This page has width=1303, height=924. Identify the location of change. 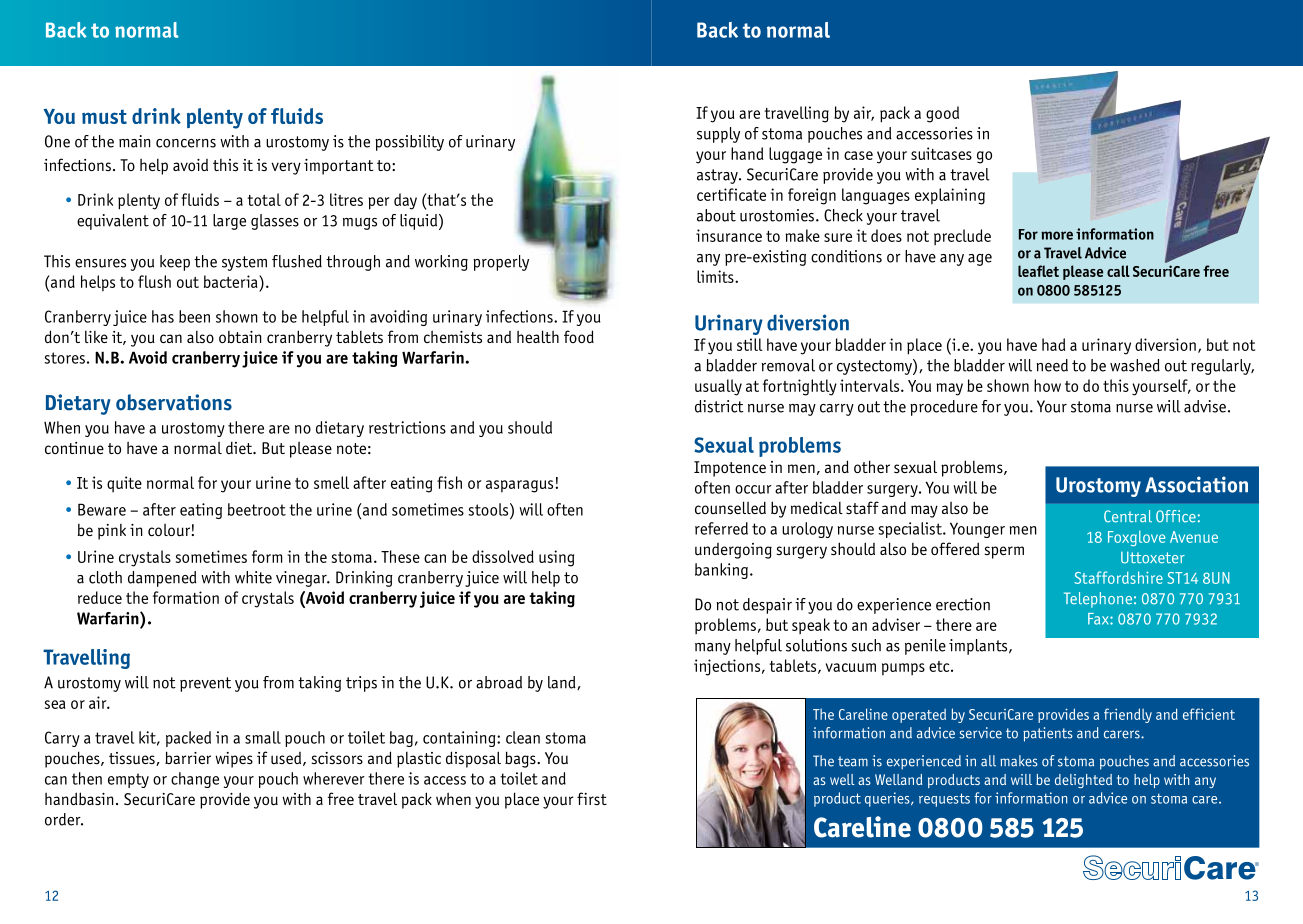
(195, 780).
